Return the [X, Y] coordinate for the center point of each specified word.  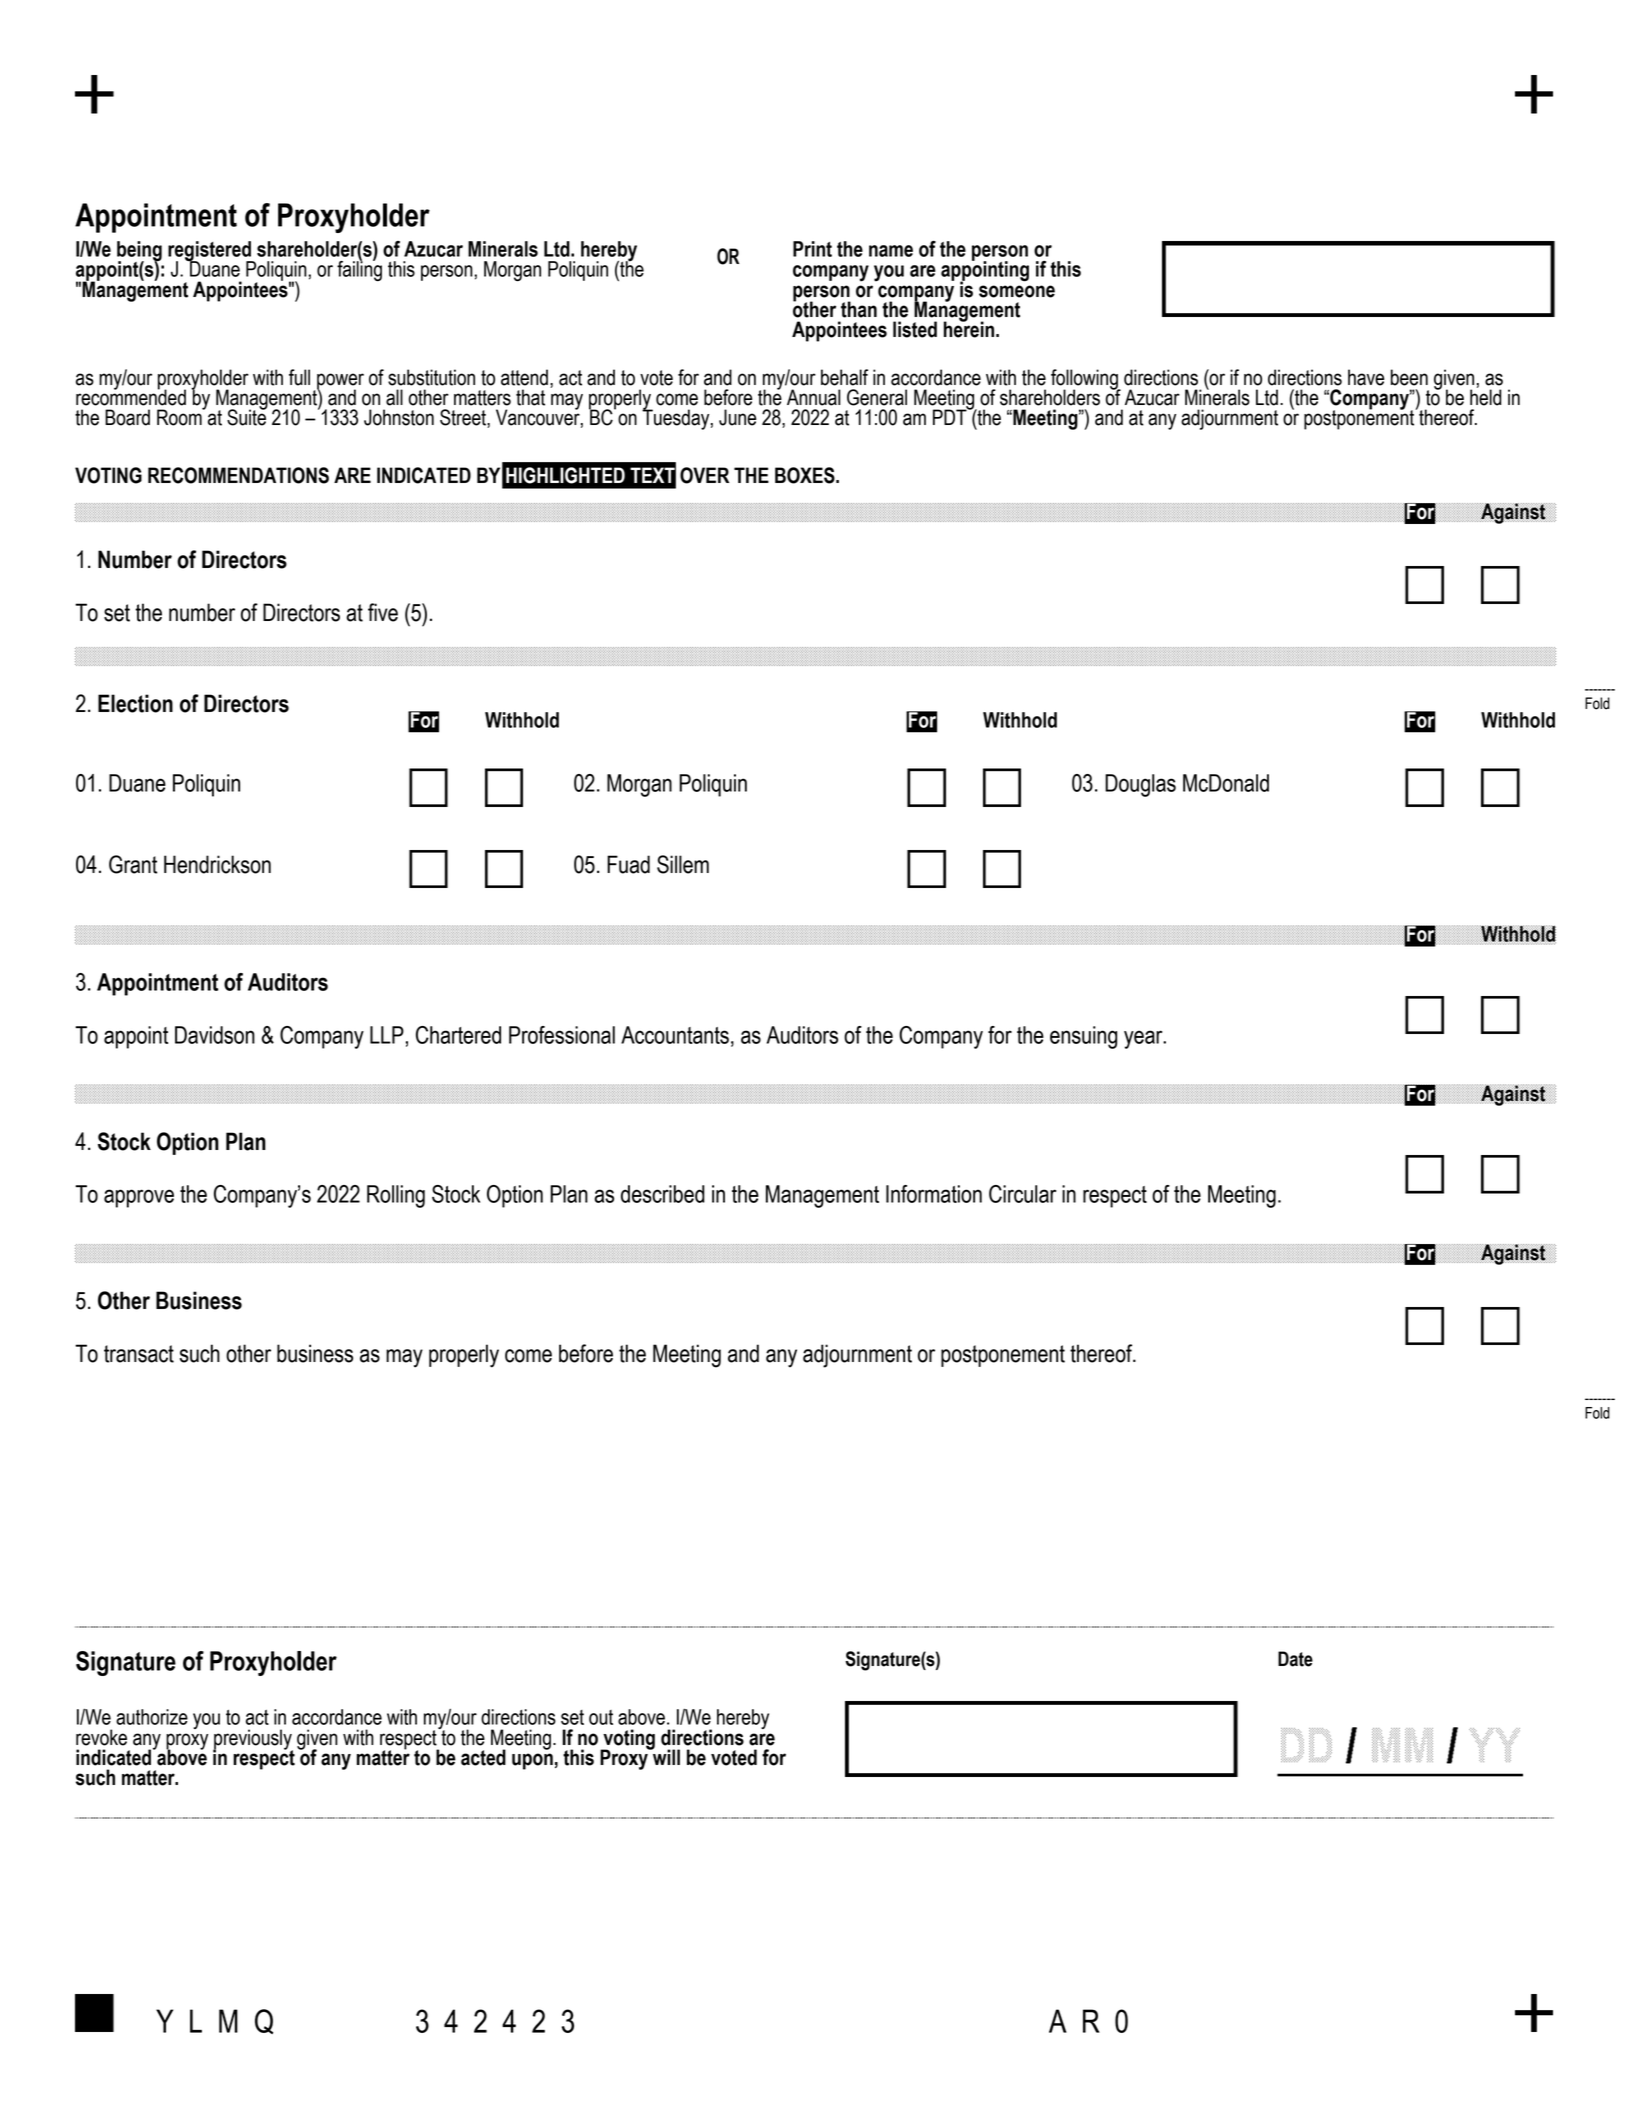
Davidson [215, 1035]
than [859, 309]
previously [253, 1740]
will [665, 1756]
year [1144, 1039]
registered [210, 252]
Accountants [675, 1035]
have [1366, 377]
